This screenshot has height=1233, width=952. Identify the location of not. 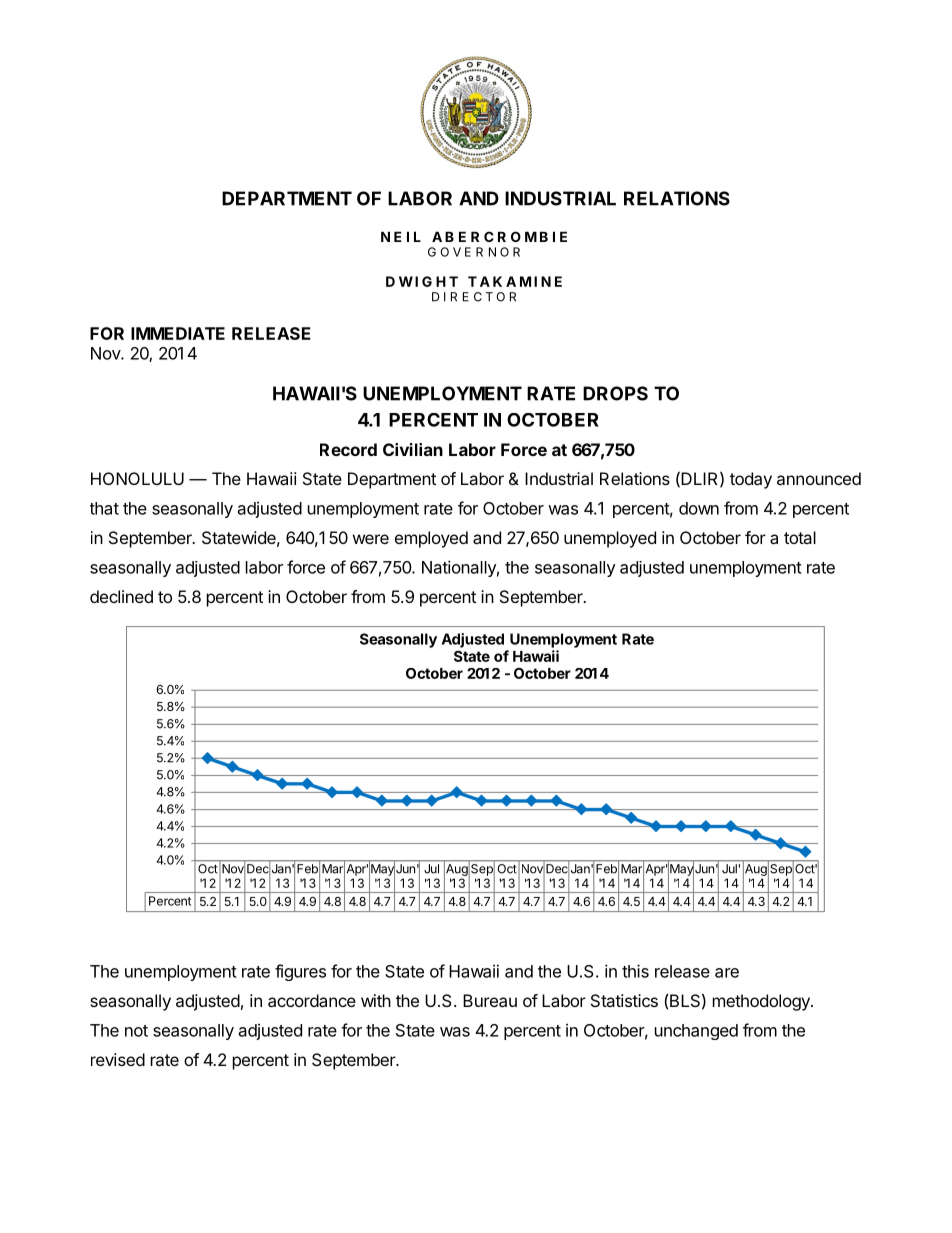
(136, 1031).
